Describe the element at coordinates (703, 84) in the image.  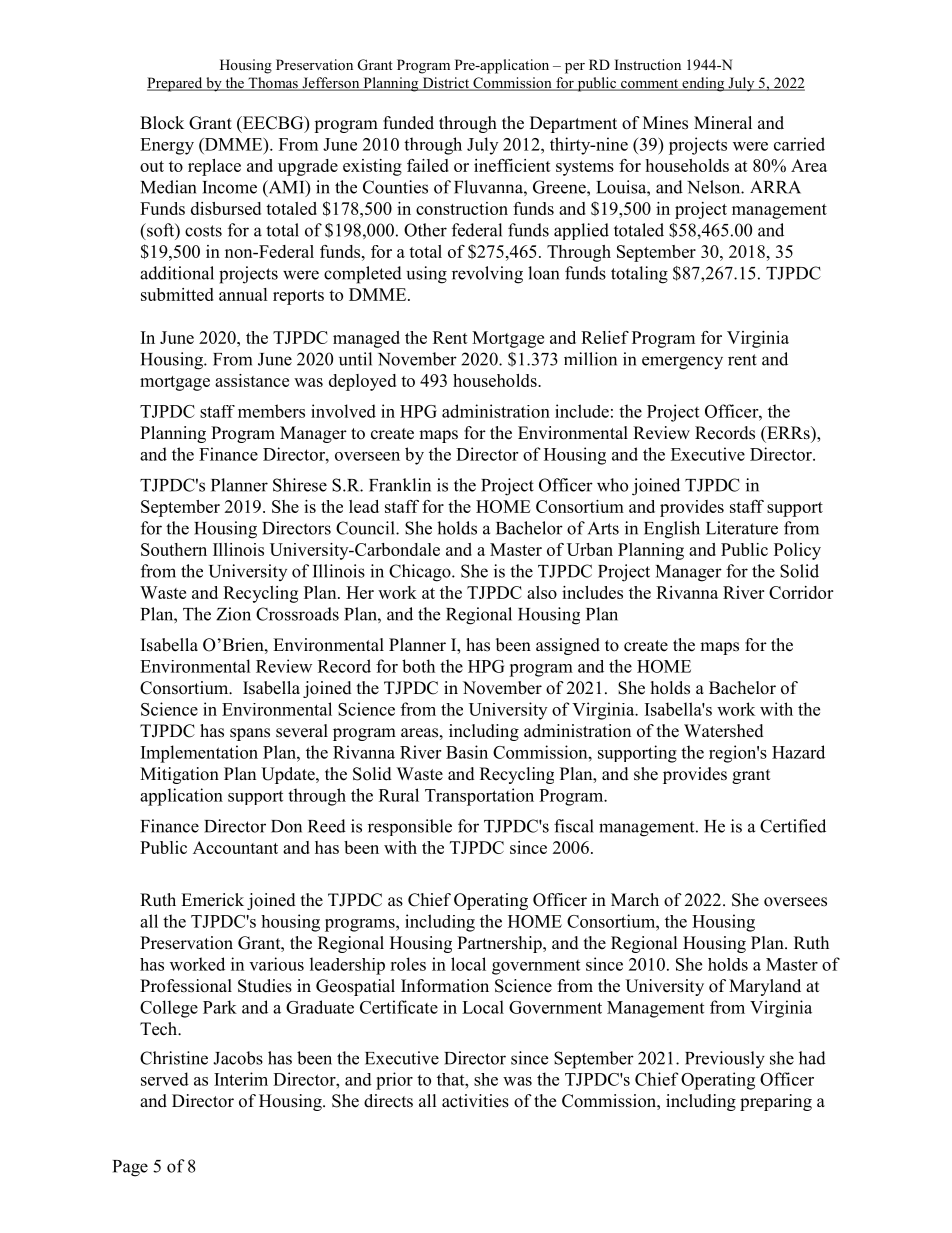
I see `ending` at that location.
